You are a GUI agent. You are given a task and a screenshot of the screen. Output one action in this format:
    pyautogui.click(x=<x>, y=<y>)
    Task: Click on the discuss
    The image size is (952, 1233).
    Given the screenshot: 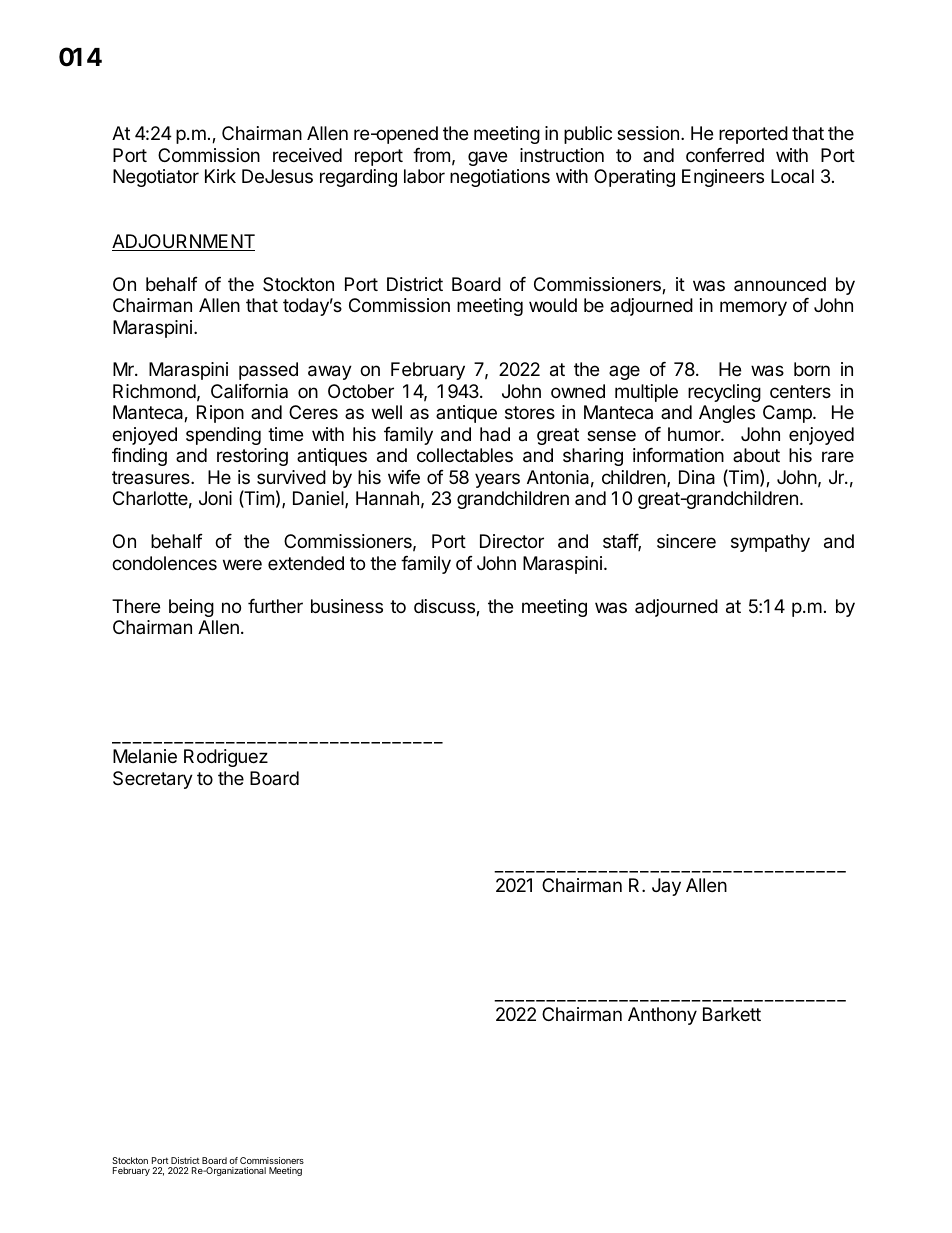 What is the action you would take?
    pyautogui.click(x=445, y=607)
